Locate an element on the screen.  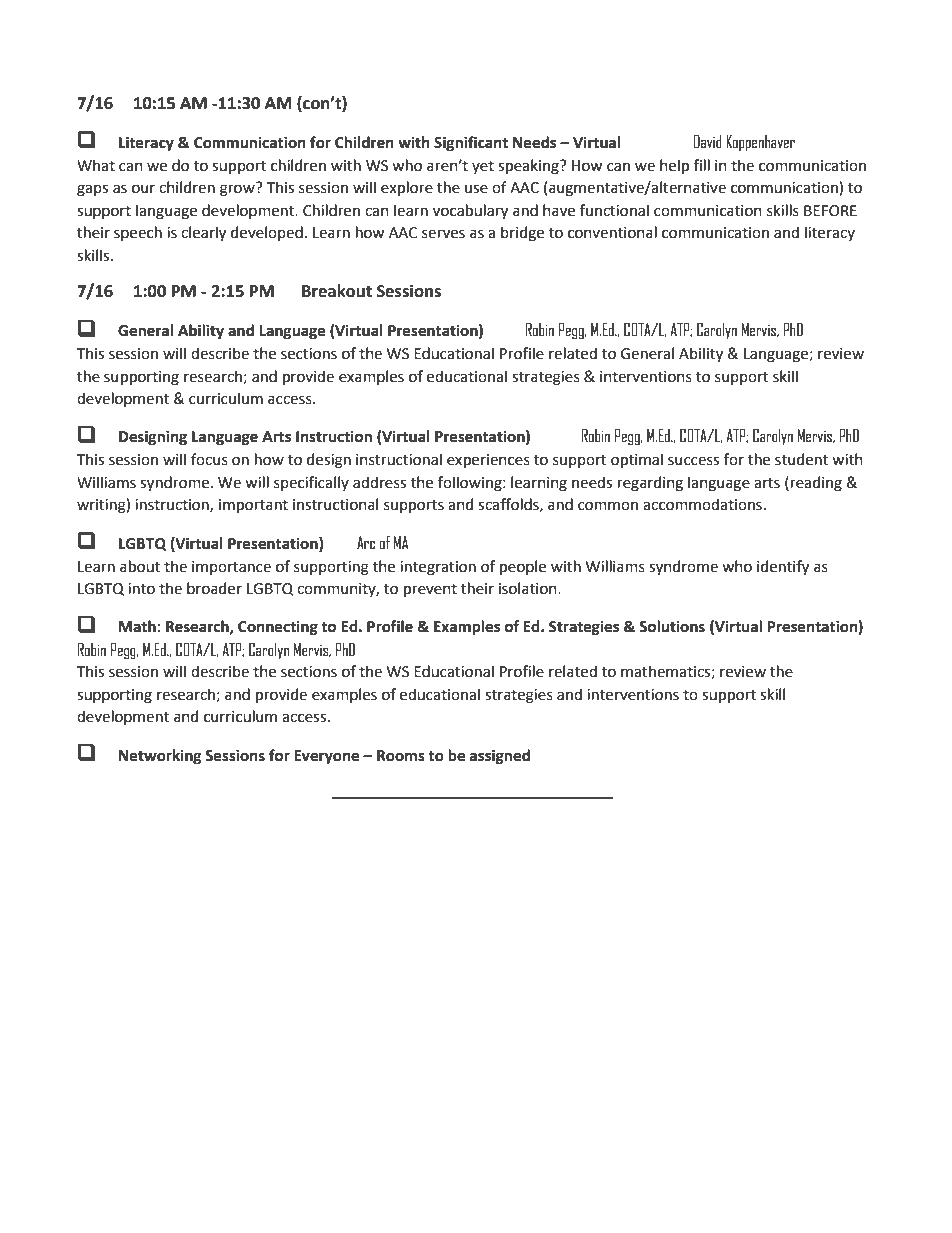
our is located at coordinates (143, 189).
